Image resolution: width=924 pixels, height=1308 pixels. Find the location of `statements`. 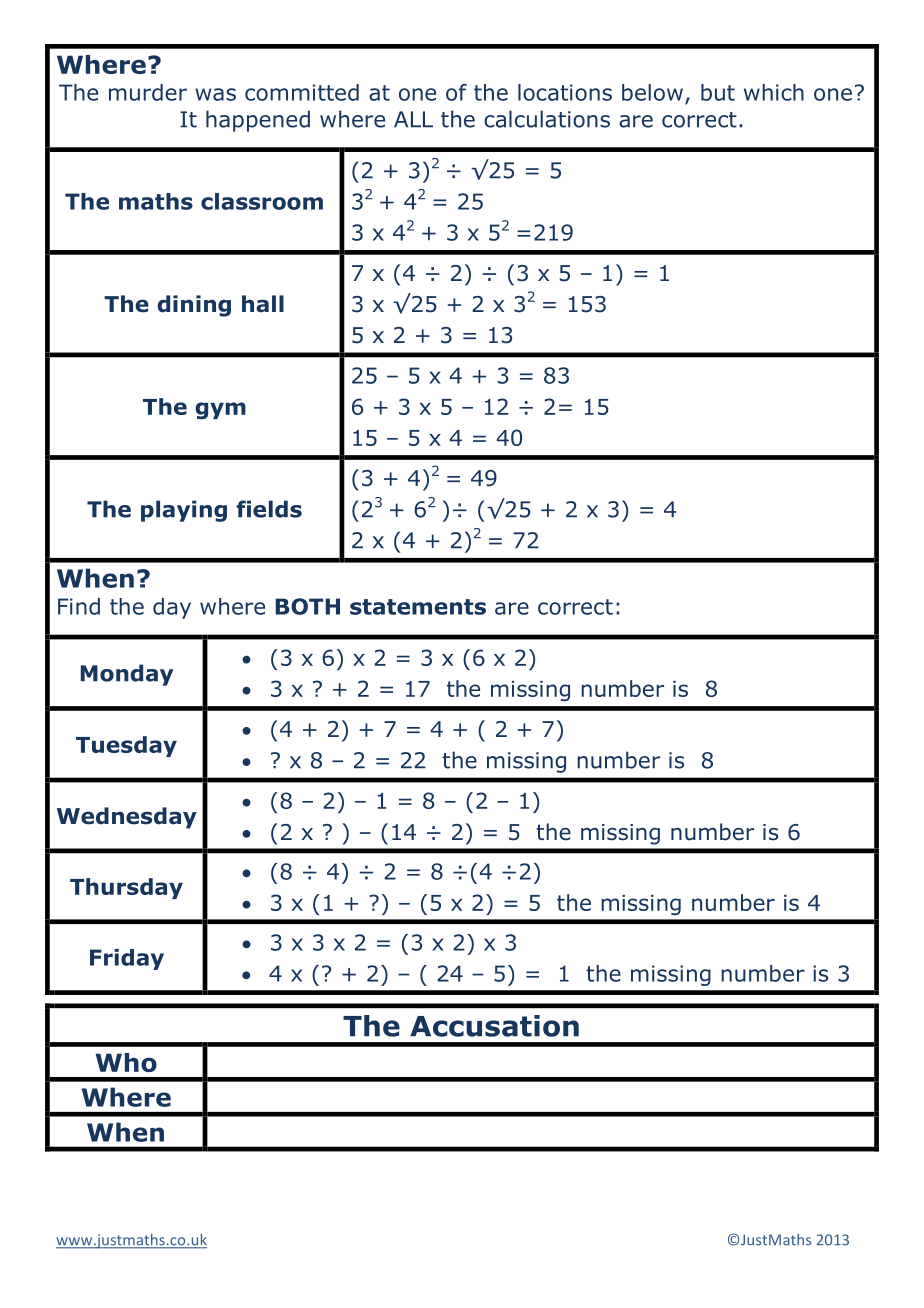

statements is located at coordinates (418, 607).
